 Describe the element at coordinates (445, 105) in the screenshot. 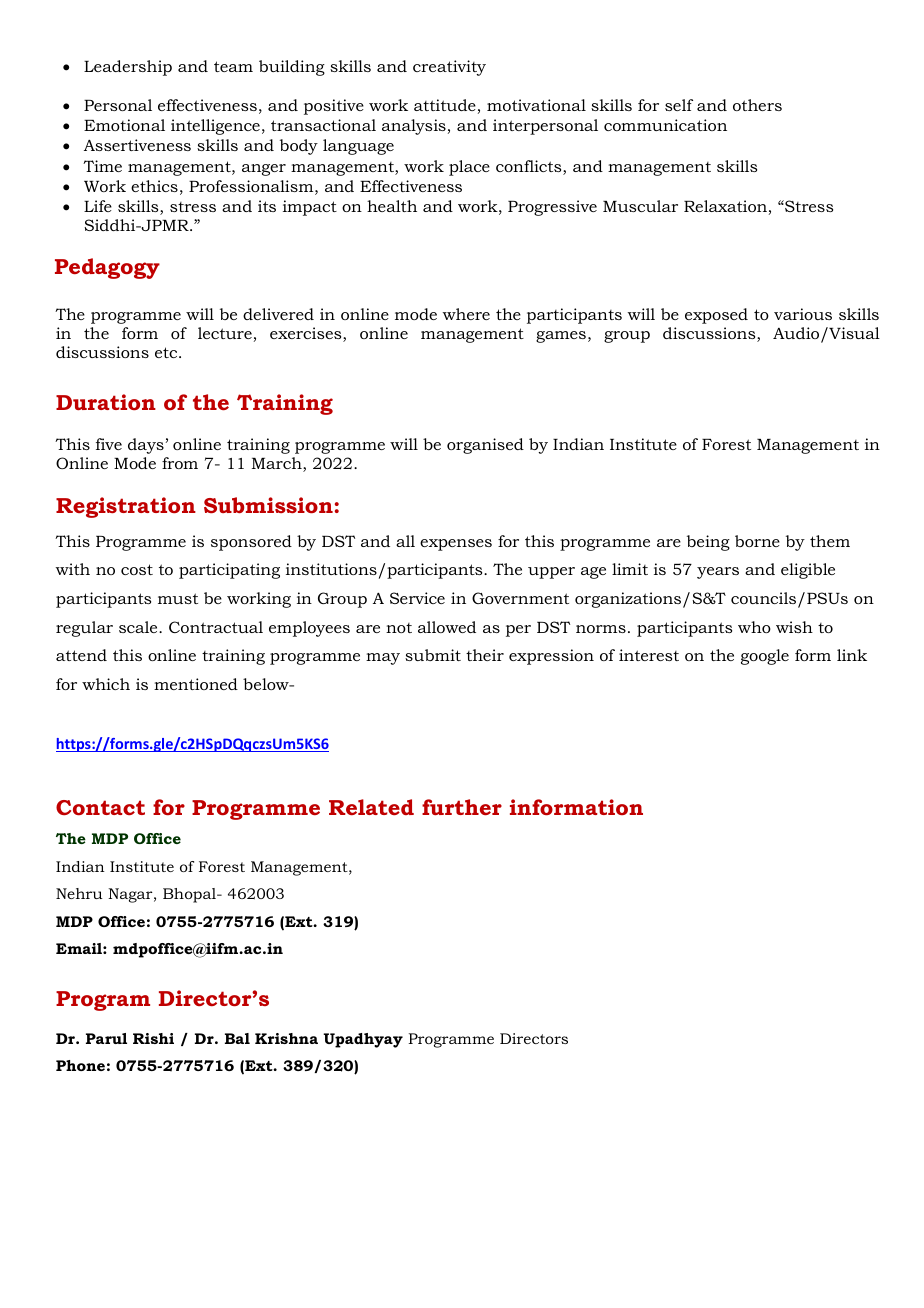

I see `attitude` at that location.
